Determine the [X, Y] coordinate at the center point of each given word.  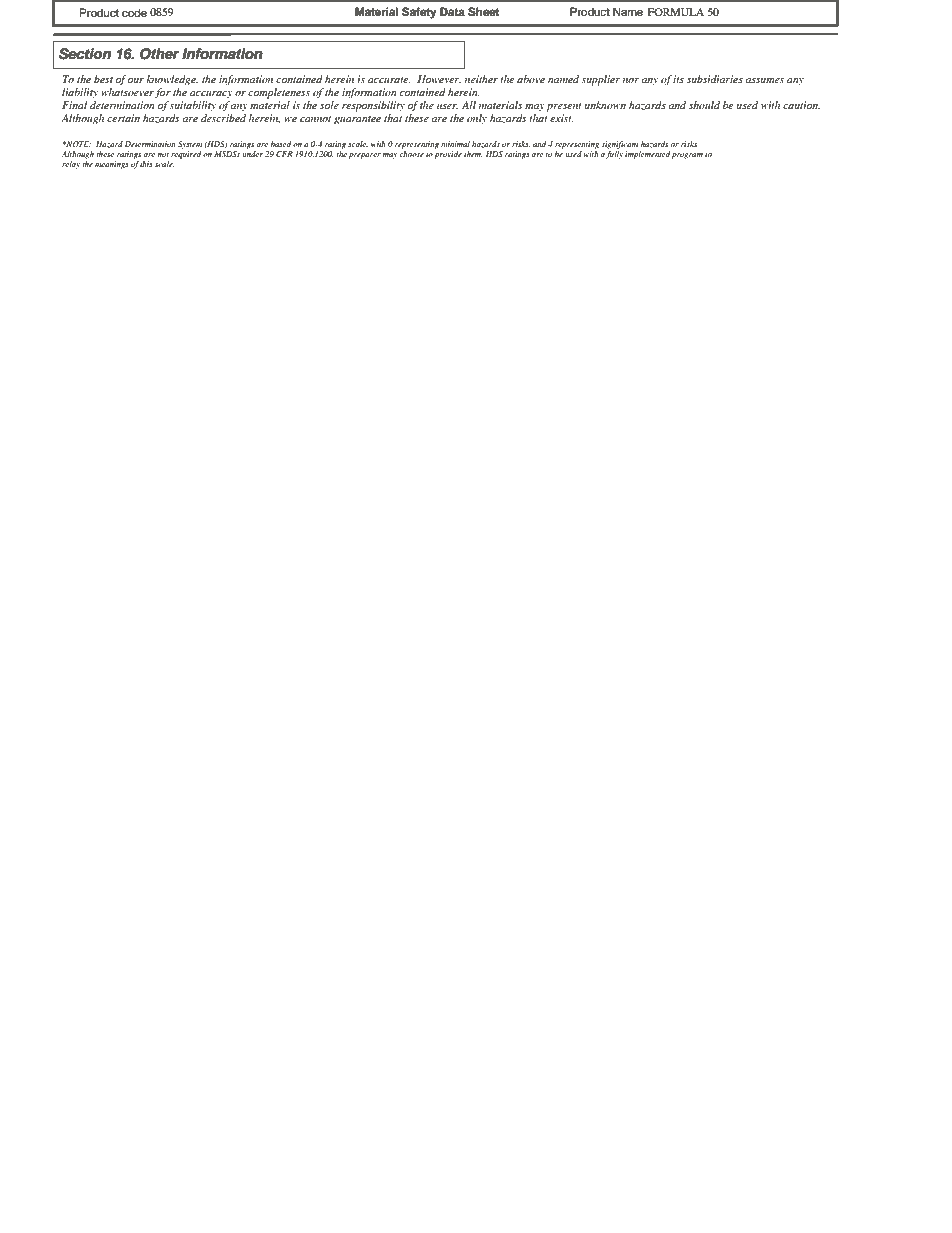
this [146, 164]
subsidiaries [715, 79]
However [439, 79]
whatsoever [127, 92]
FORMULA [676, 12]
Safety [419, 13]
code [134, 12]
